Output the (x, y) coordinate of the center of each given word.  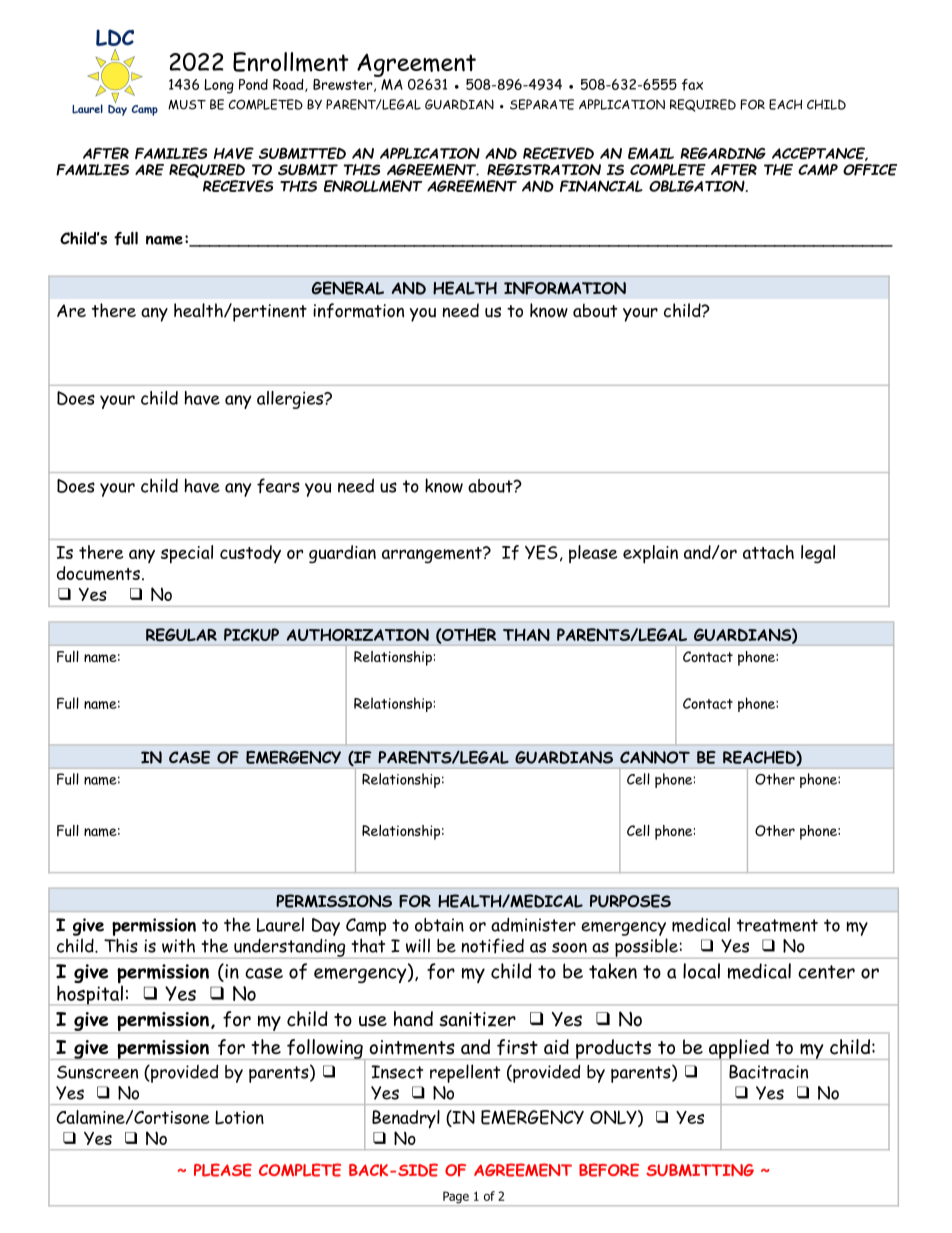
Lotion (239, 1117)
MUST (187, 105)
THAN (526, 635)
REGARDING (723, 153)
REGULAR (181, 634)
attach (768, 552)
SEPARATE (542, 104)
